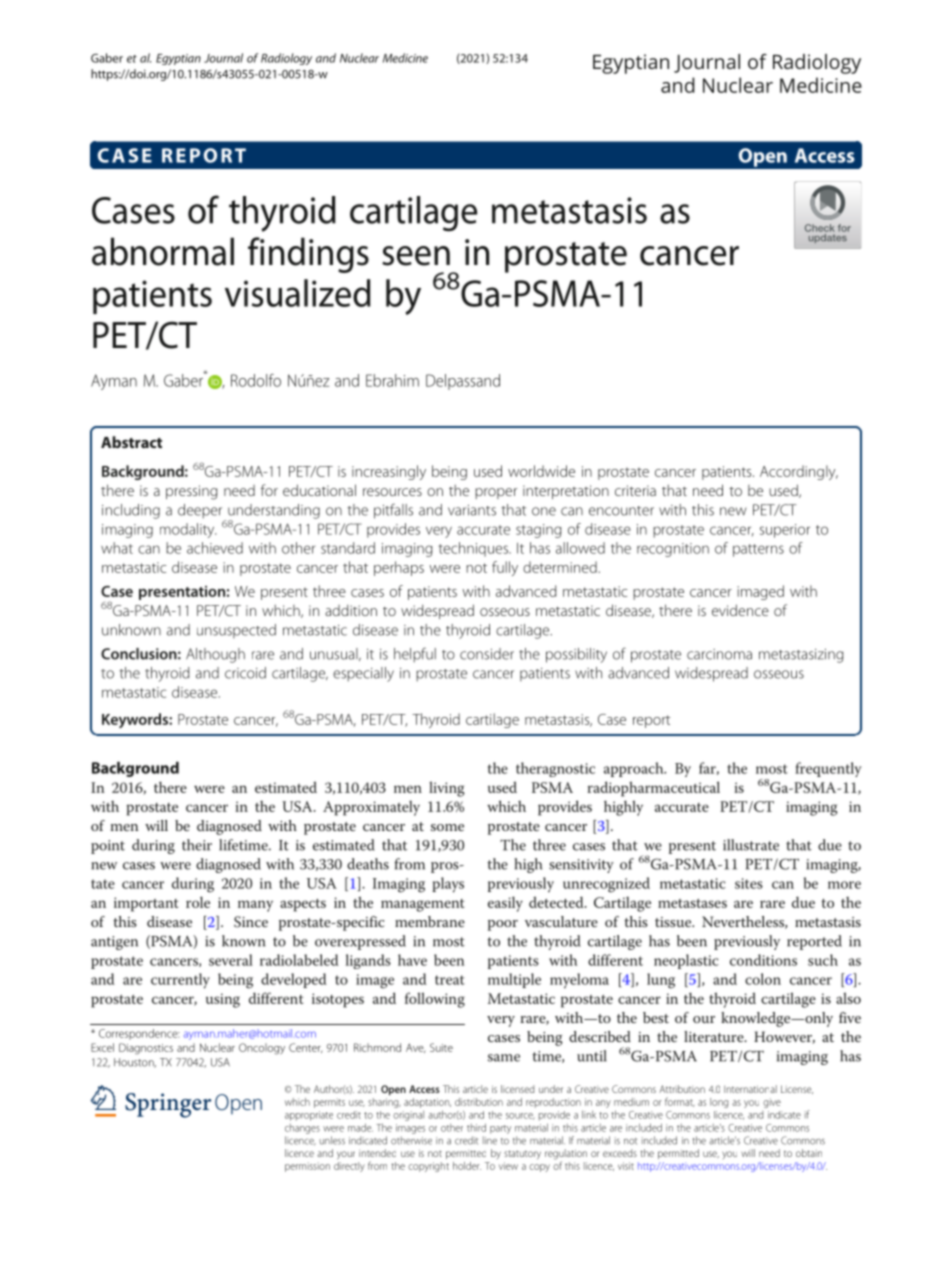 Image resolution: width=952 pixels, height=1265 pixels. What do you see at coordinates (302, 1129) in the screenshot?
I see `changes` at bounding box center [302, 1129].
